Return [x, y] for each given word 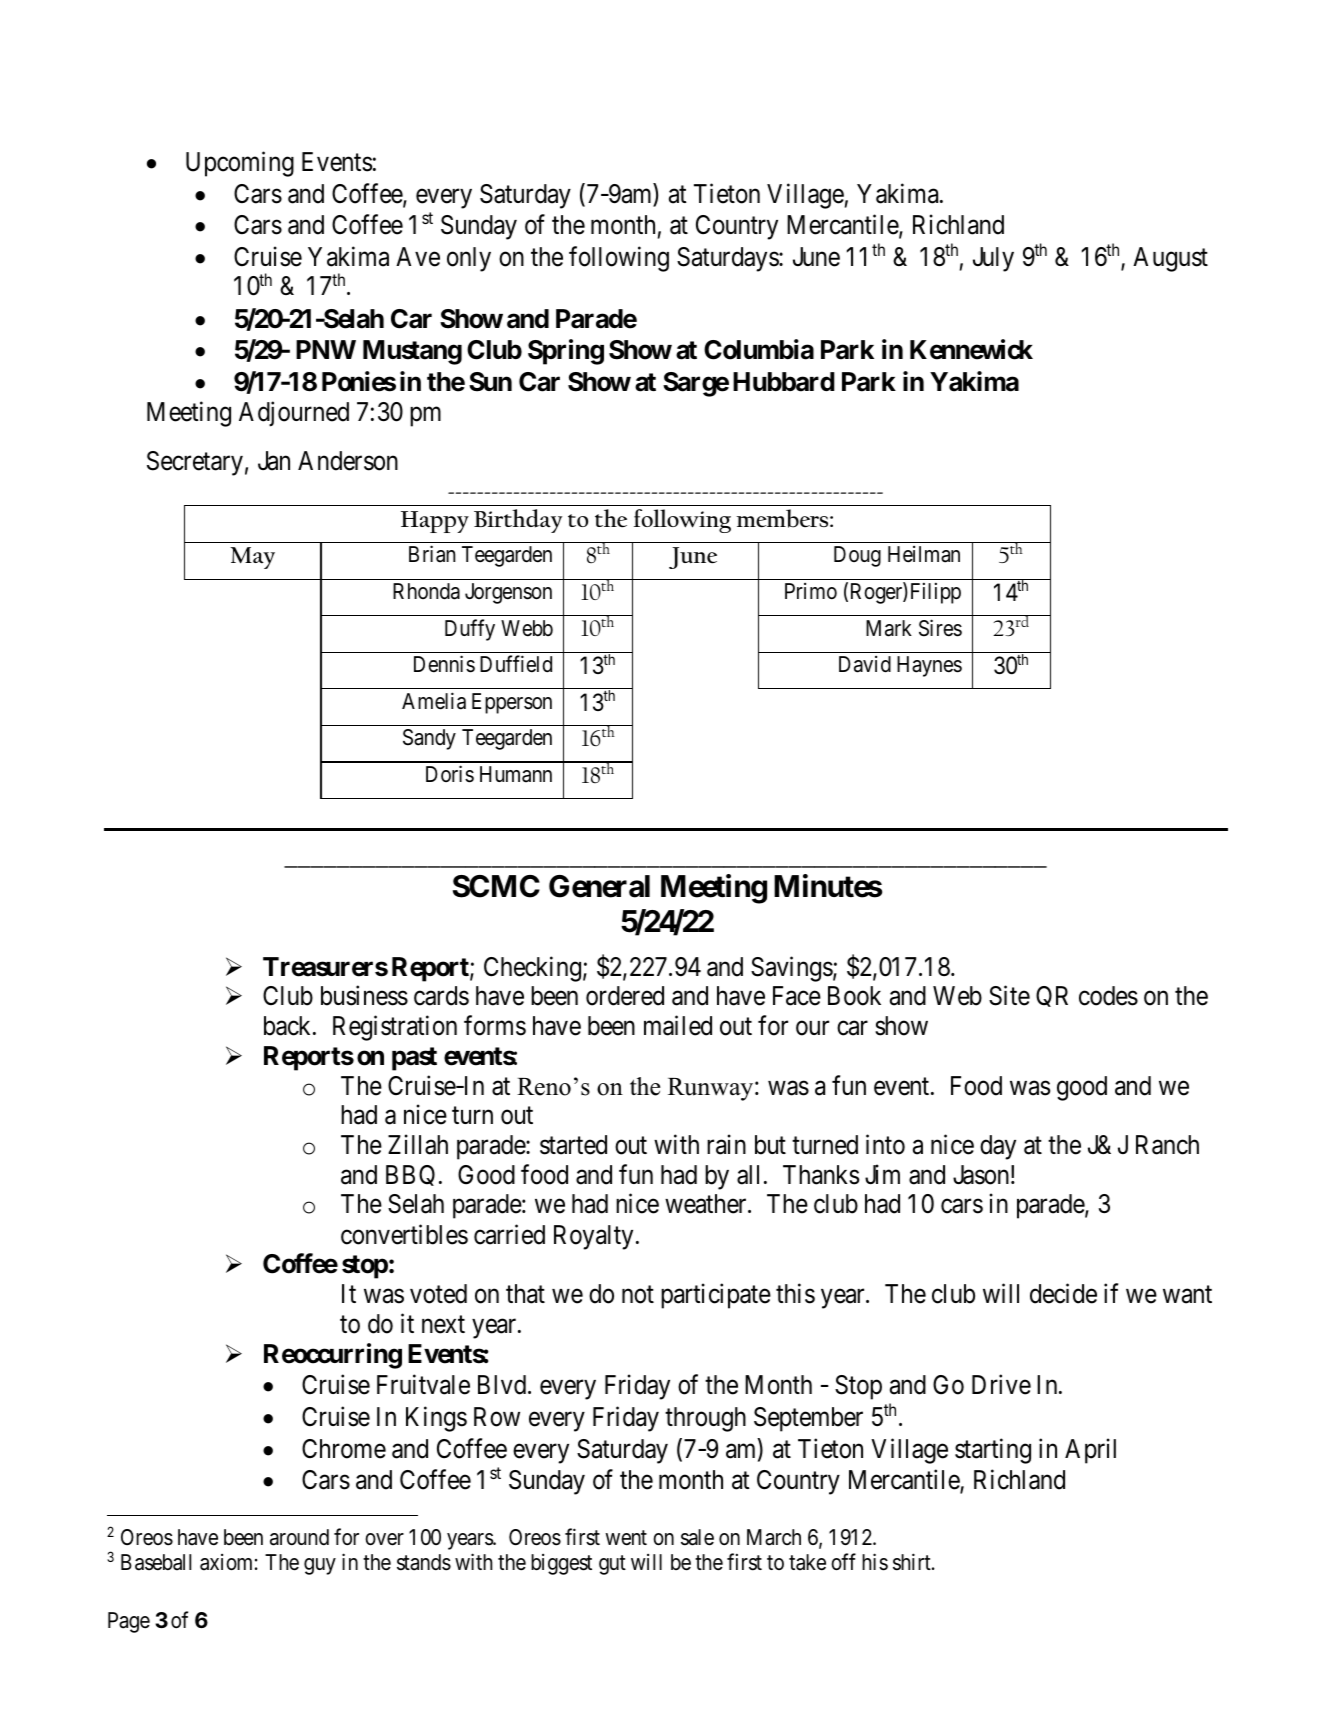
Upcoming [240, 164]
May [252, 558]
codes [1108, 996]
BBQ [410, 1175]
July [993, 259]
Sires [940, 628]
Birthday [518, 521]
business [364, 995]
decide [1063, 1293]
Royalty [593, 1237]
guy [320, 1566]
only [469, 259]
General [599, 886]
